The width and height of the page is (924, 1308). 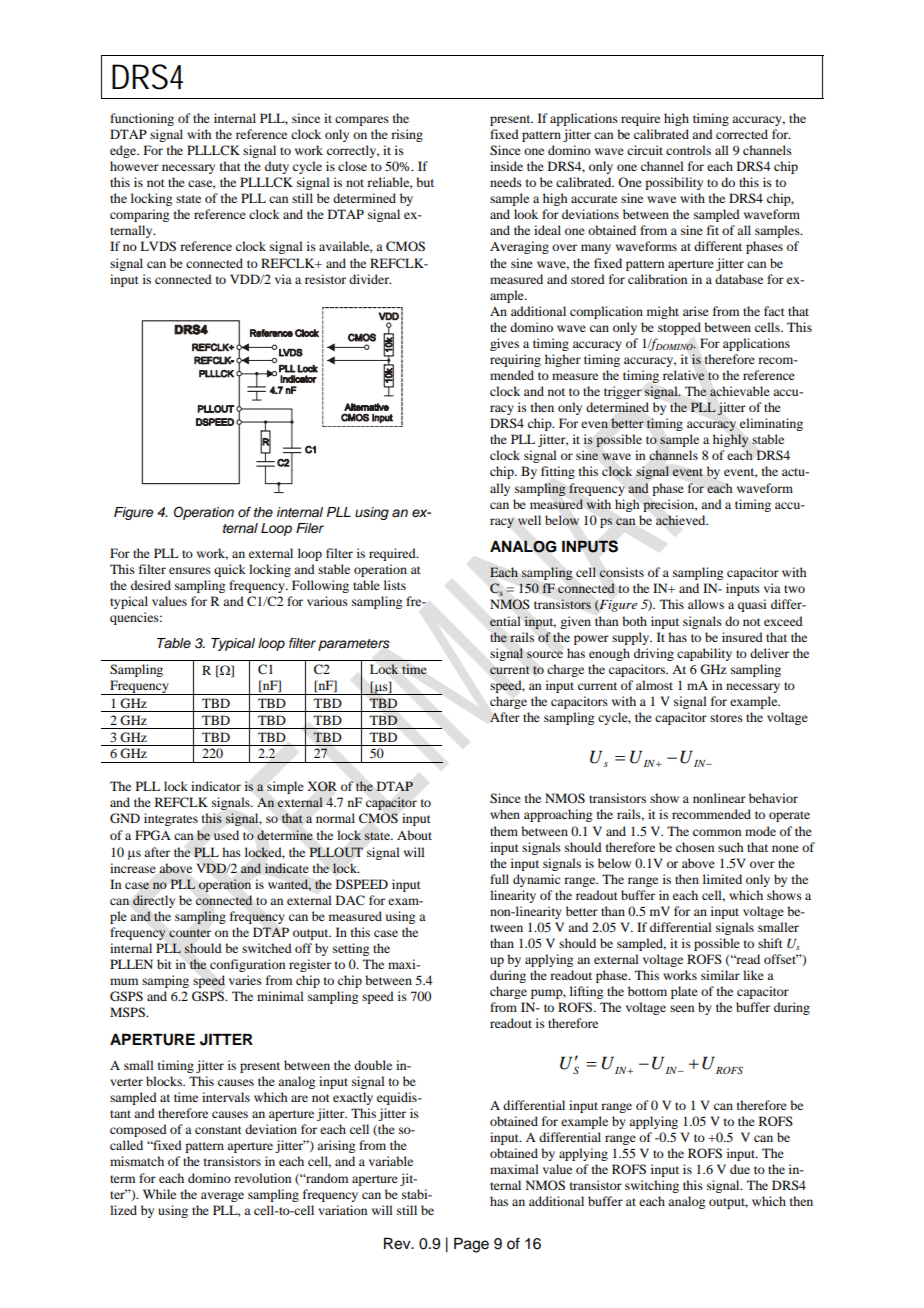 What do you see at coordinates (471, 1245) in the page?
I see `Page` at bounding box center [471, 1245].
